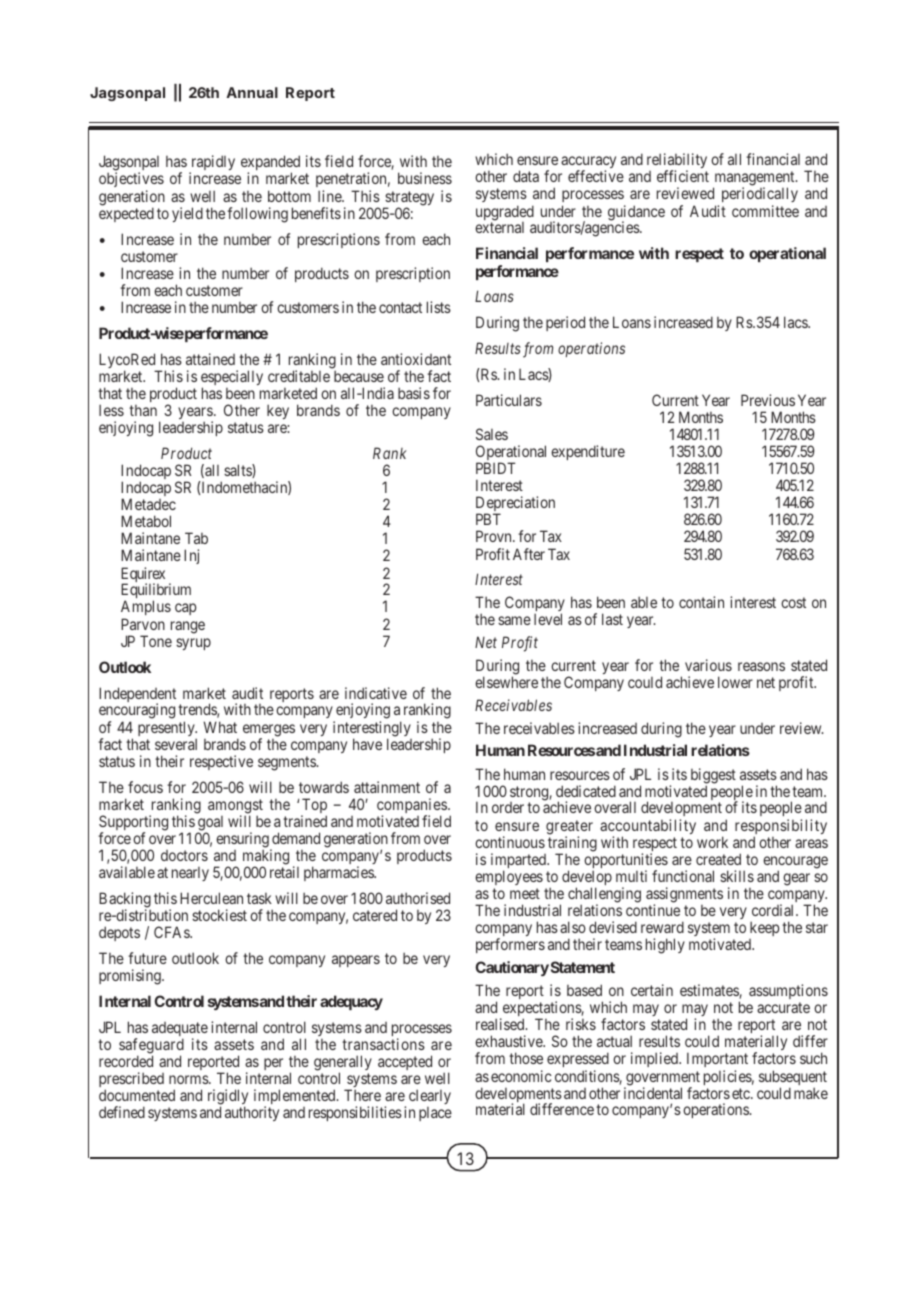 This screenshot has height=1308, width=924. Describe the element at coordinates (188, 627) in the screenshot. I see `range` at that location.
